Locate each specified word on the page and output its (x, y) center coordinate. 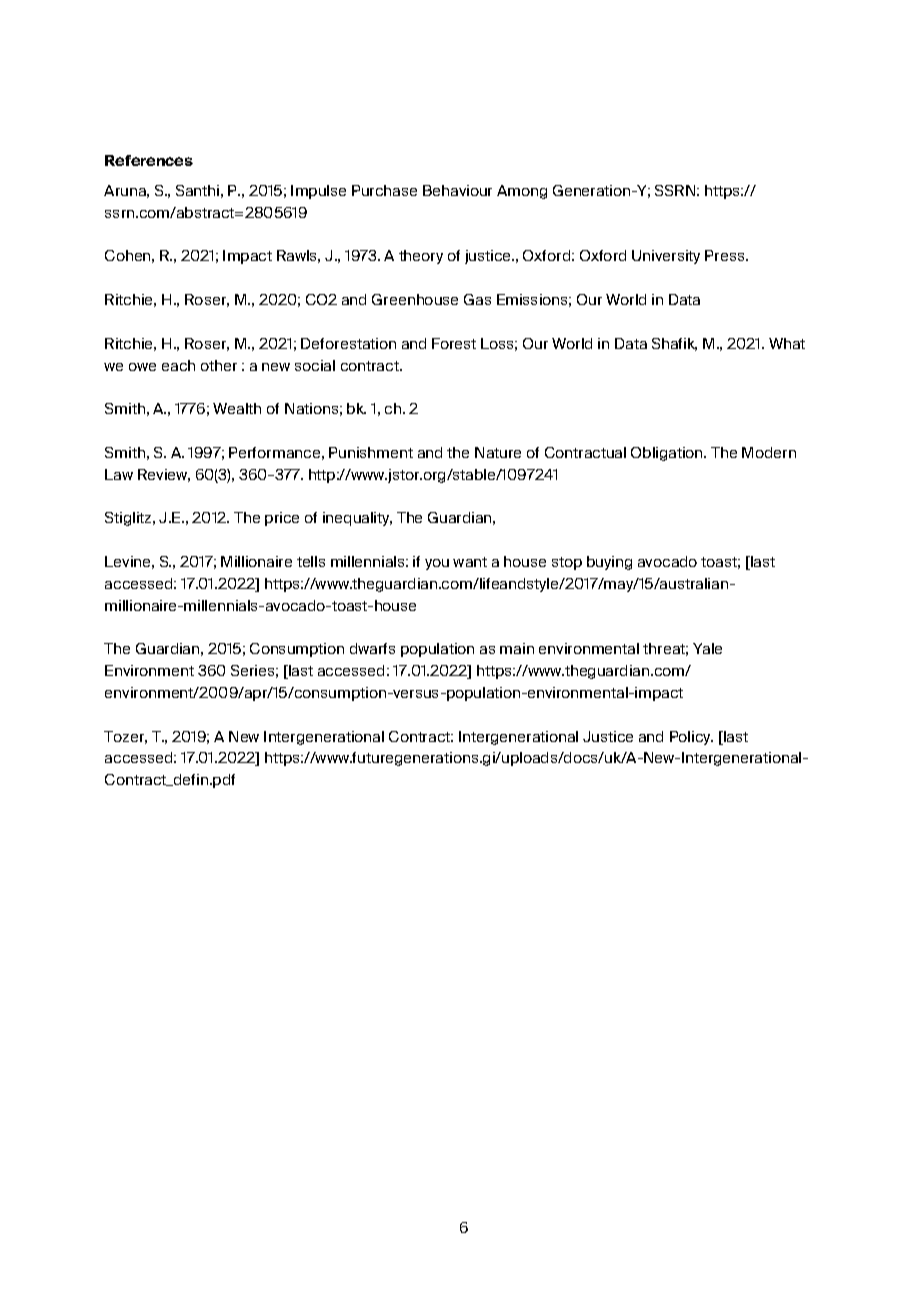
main (517, 648)
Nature (498, 452)
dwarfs (372, 648)
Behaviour (457, 190)
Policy (691, 738)
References (149, 160)
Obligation (668, 454)
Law (119, 474)
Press (726, 255)
